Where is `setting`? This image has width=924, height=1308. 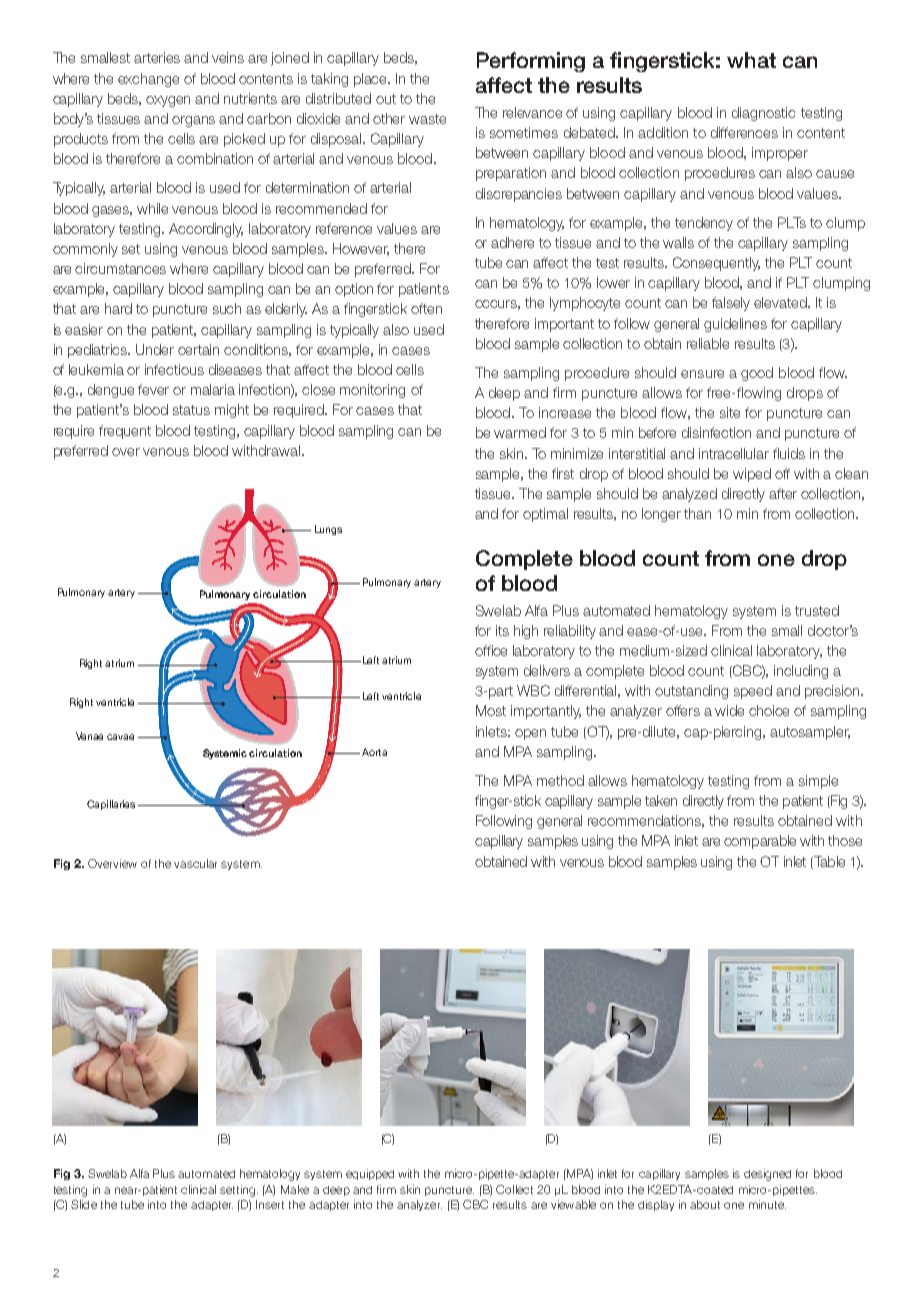
setting is located at coordinates (237, 1191).
